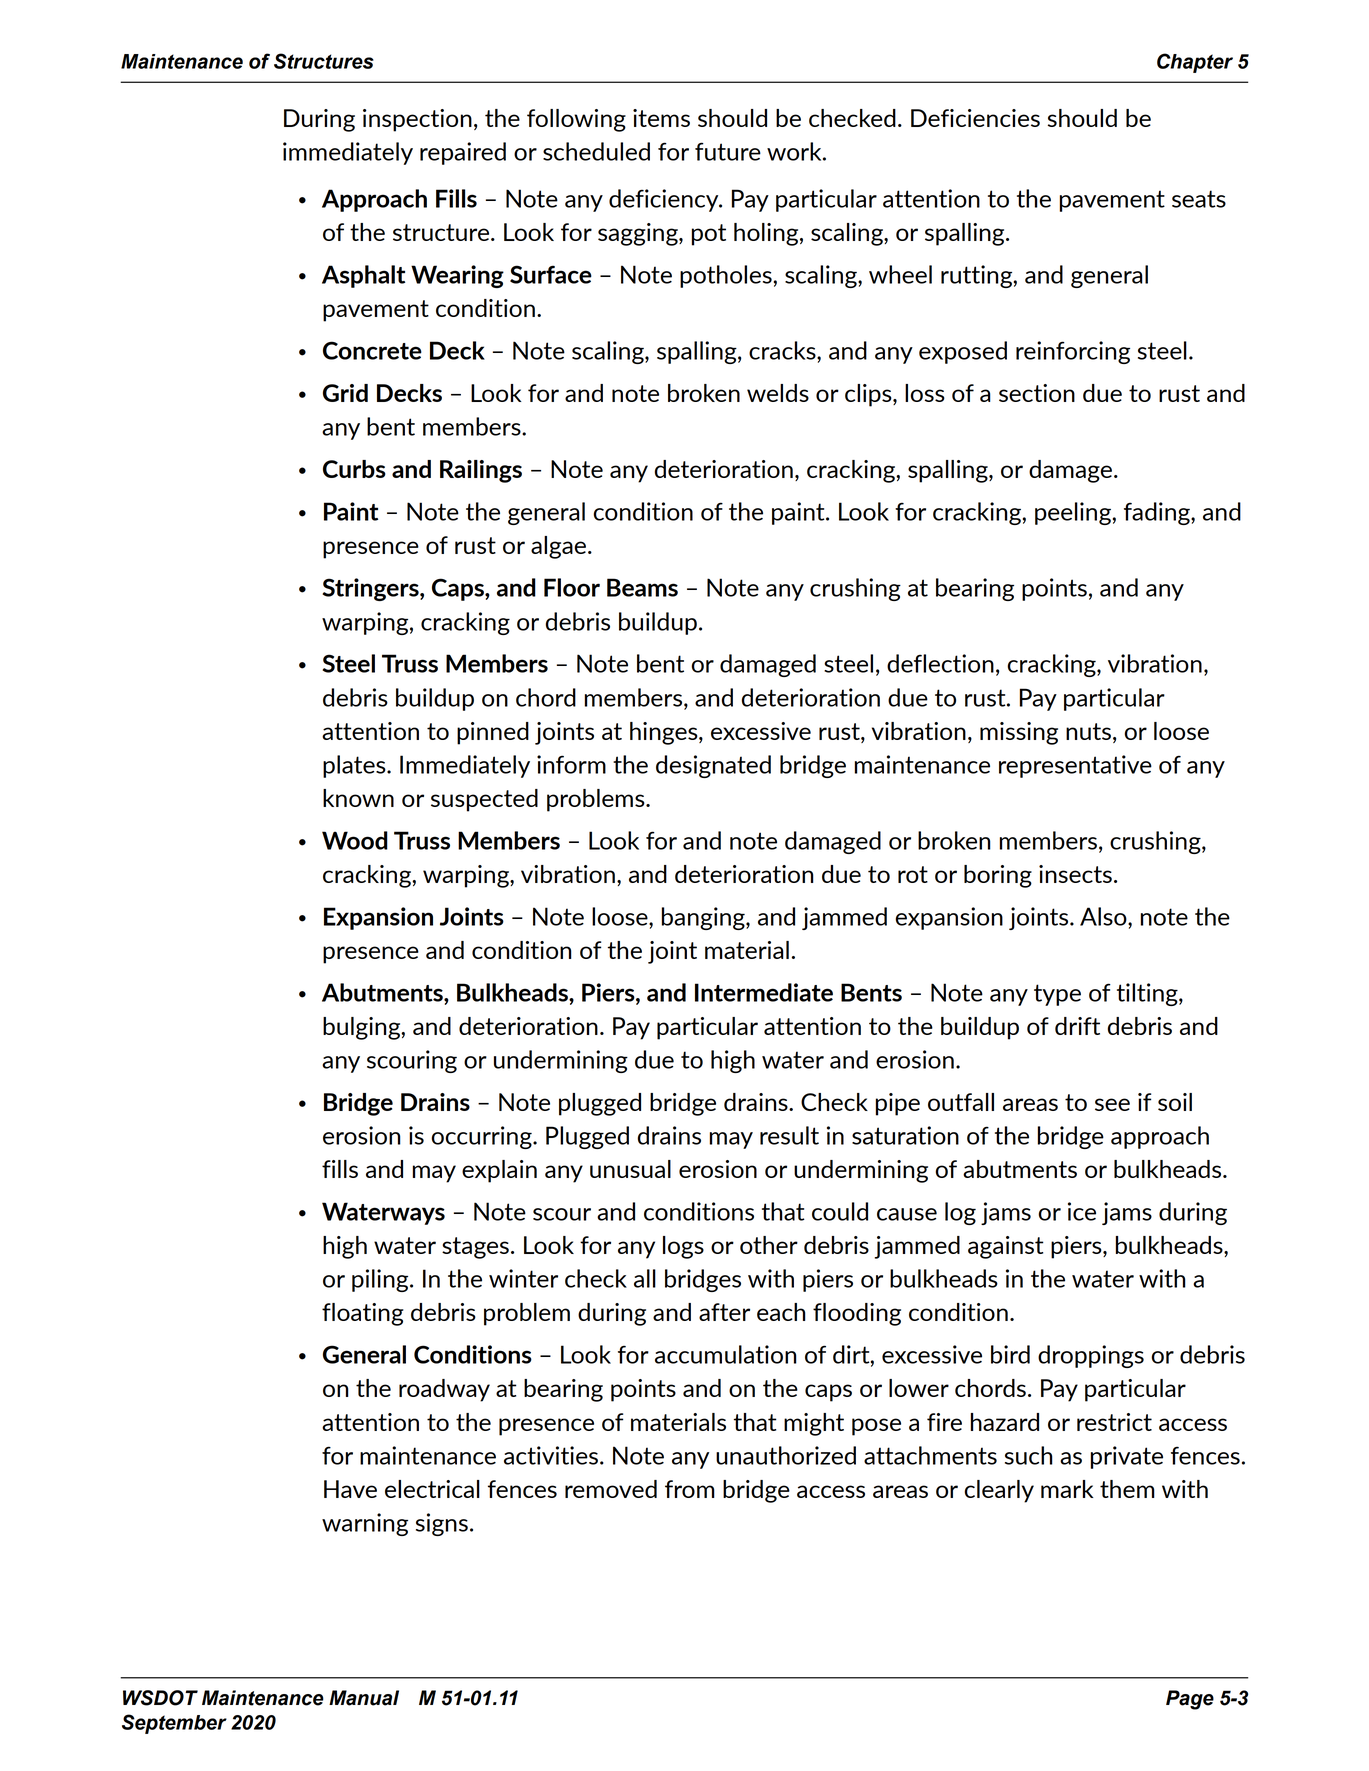  I want to click on floating, so click(363, 1314).
